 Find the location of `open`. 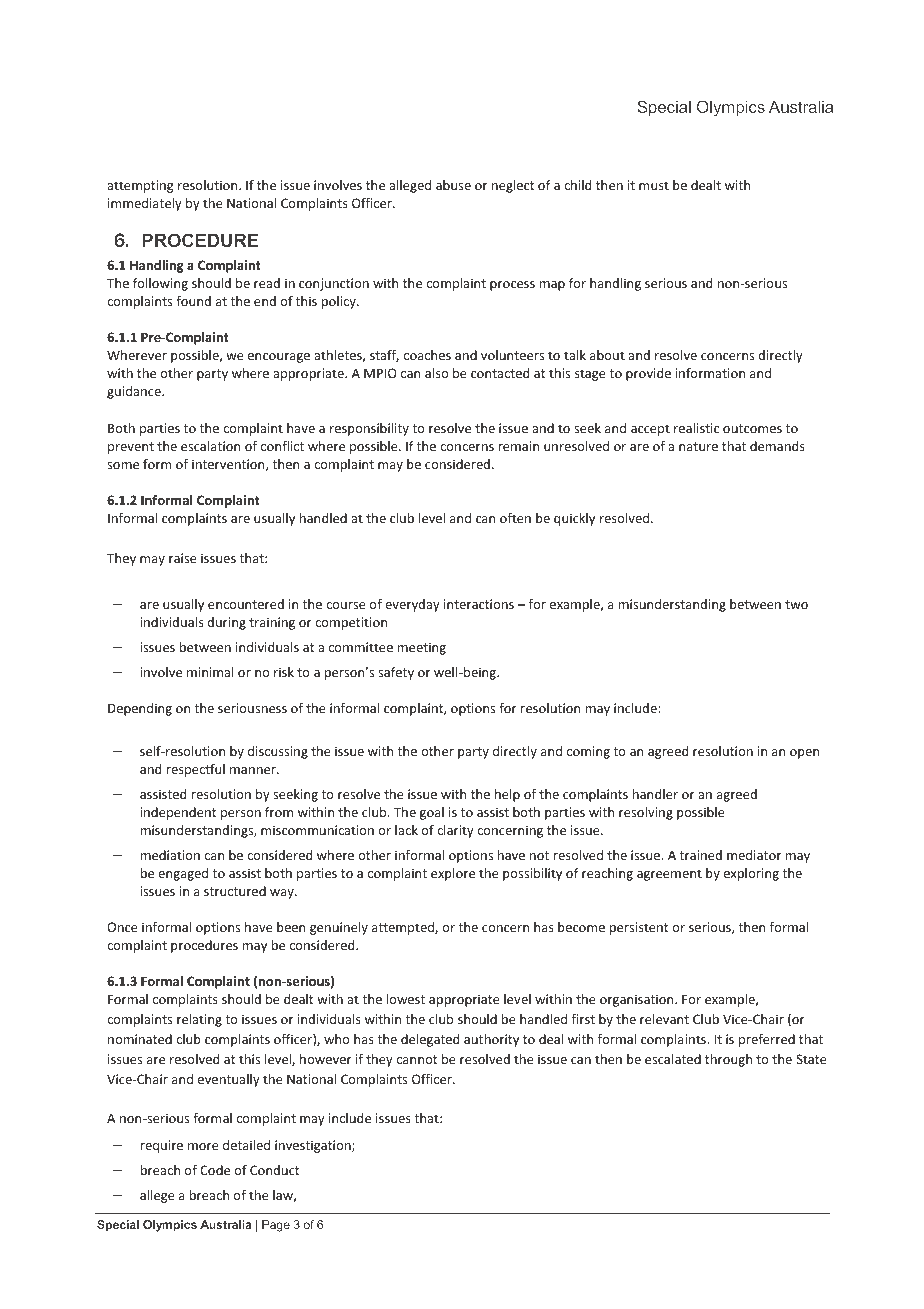

open is located at coordinates (804, 754).
